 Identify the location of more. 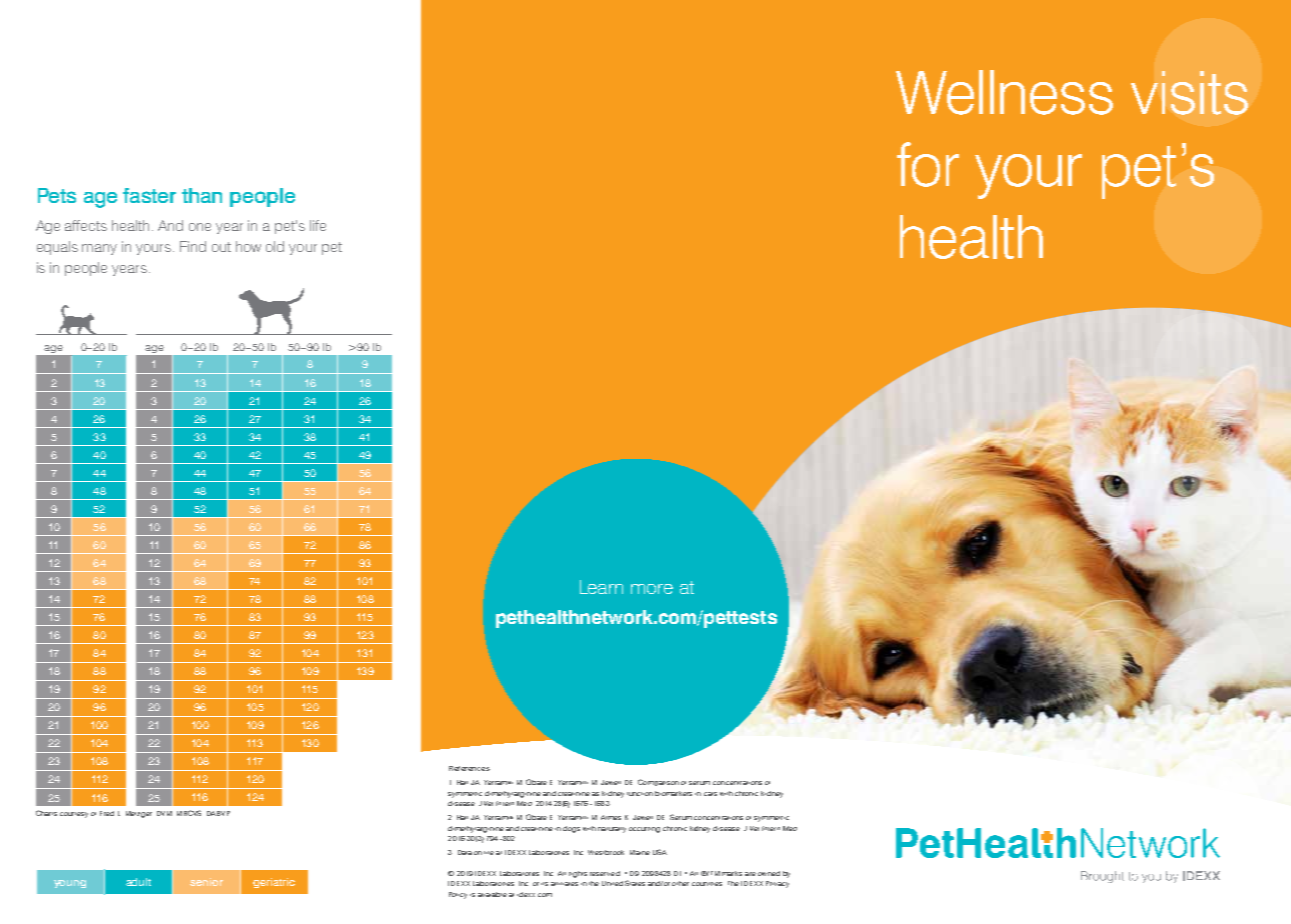
(652, 589).
